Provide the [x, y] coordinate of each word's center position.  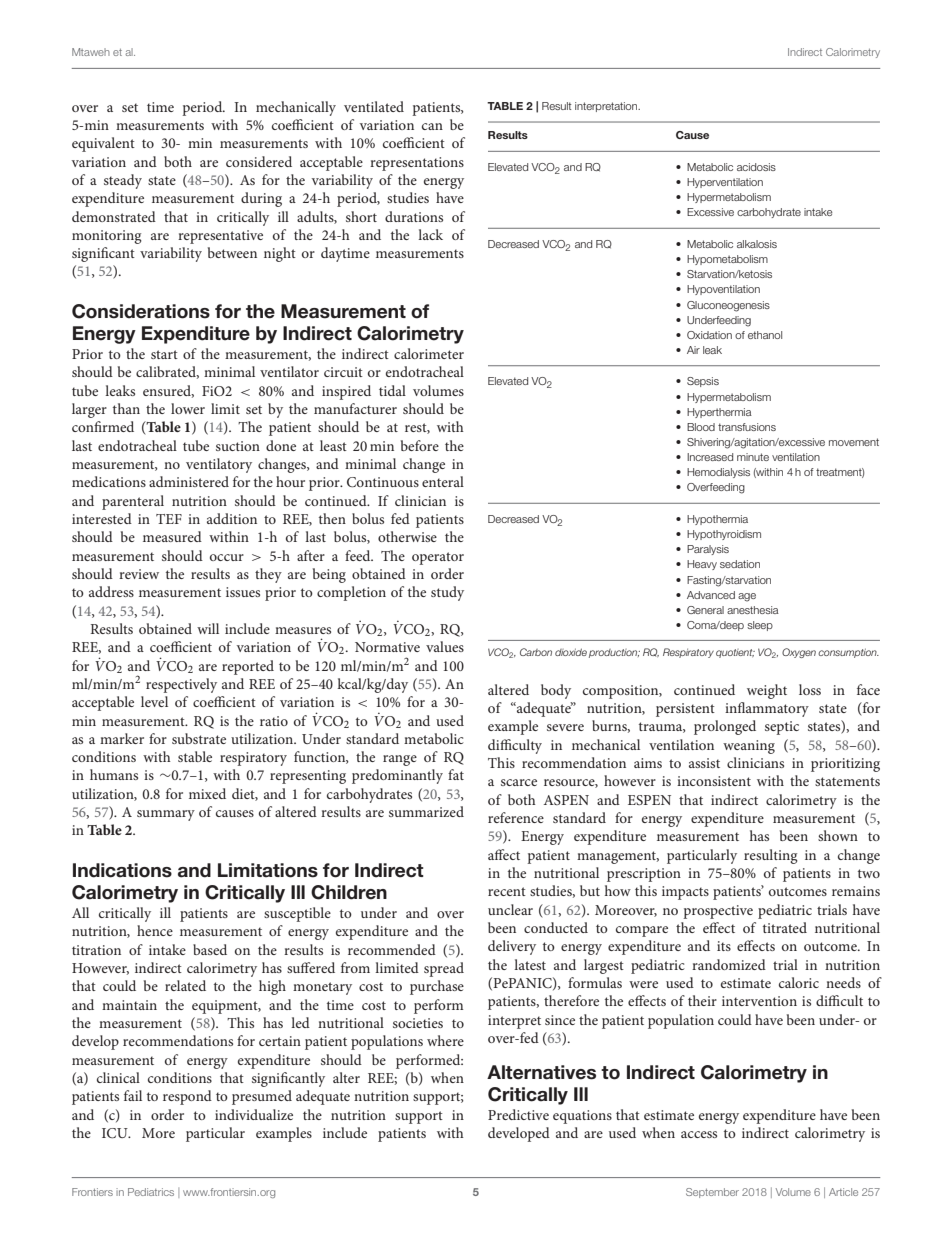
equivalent [103, 144]
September [712, 1193]
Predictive [518, 1114]
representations [417, 164]
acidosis [756, 167]
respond [187, 1097]
